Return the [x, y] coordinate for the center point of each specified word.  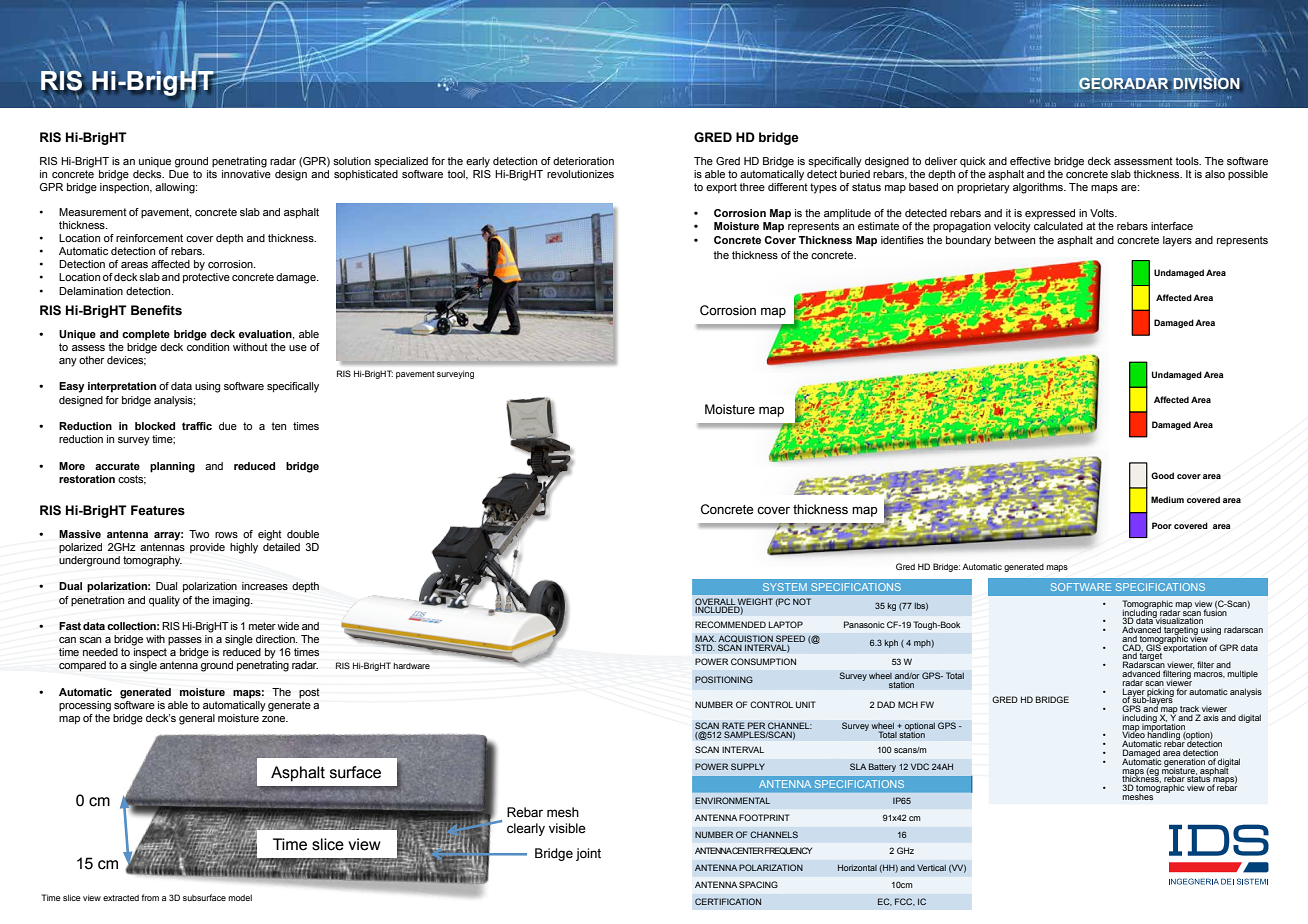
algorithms [1039, 188]
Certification [728, 901]
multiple [1242, 674]
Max [705, 640]
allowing [176, 188]
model [240, 897]
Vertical [931, 867]
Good [1162, 475]
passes [185, 641]
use [298, 348]
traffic [197, 426]
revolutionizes [580, 174]
